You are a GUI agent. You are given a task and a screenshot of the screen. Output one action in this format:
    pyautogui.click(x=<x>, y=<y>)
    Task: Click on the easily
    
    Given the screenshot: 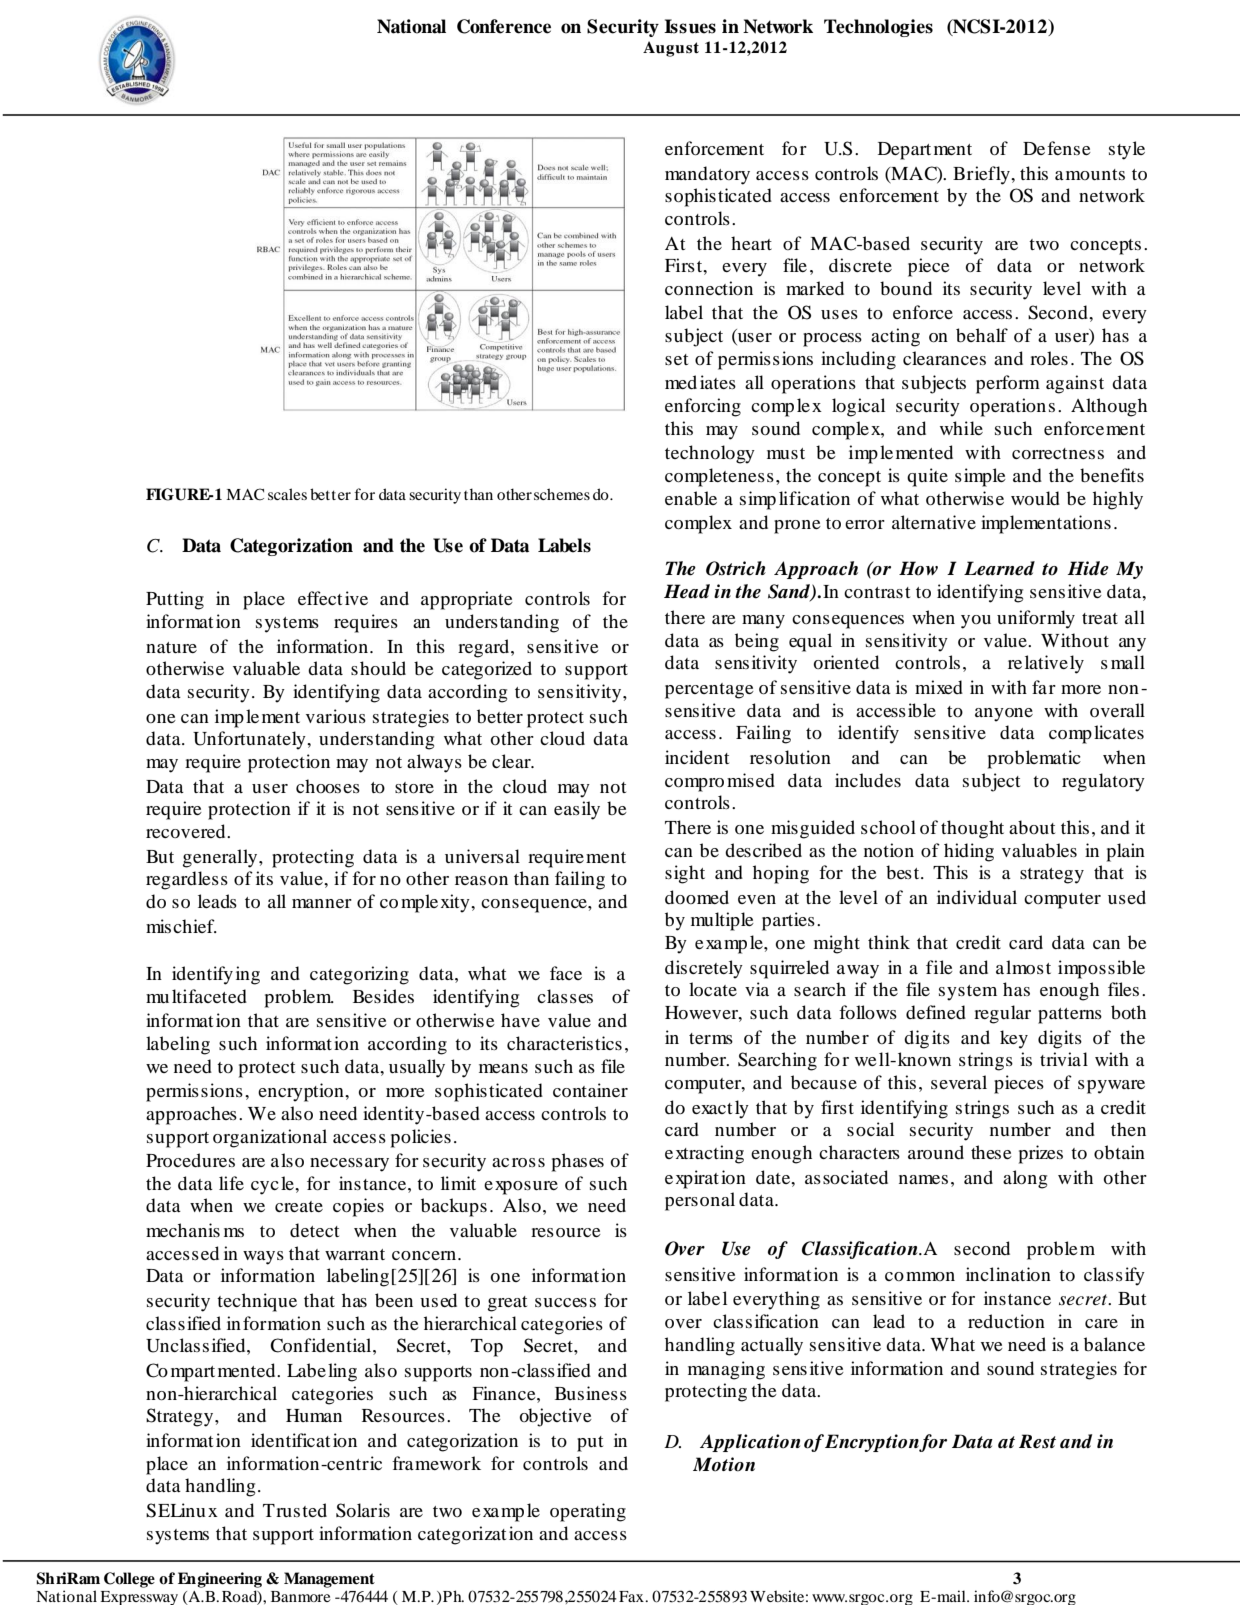 What is the action you would take?
    pyautogui.click(x=577, y=810)
